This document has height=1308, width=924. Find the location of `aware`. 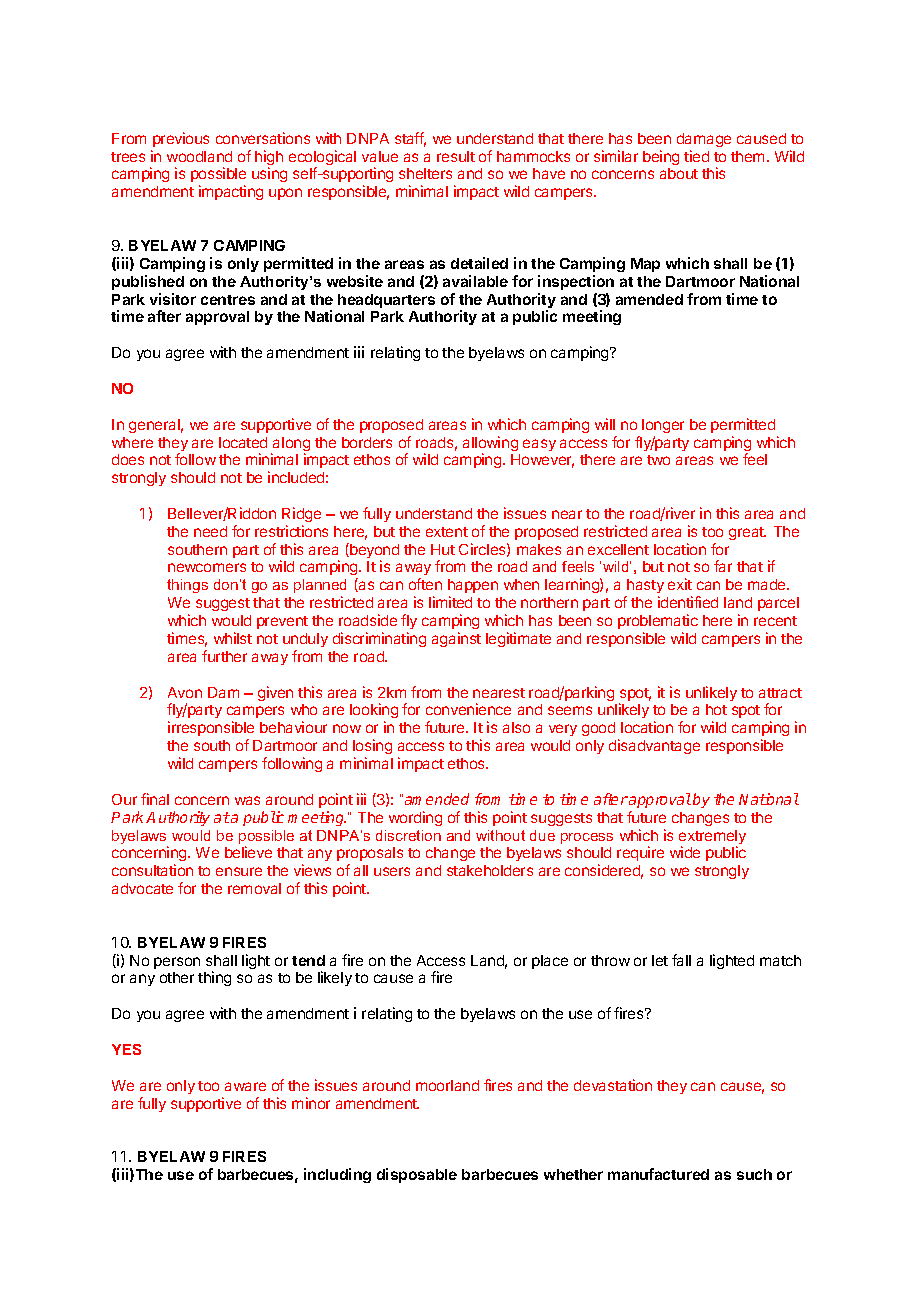

aware is located at coordinates (245, 1086).
